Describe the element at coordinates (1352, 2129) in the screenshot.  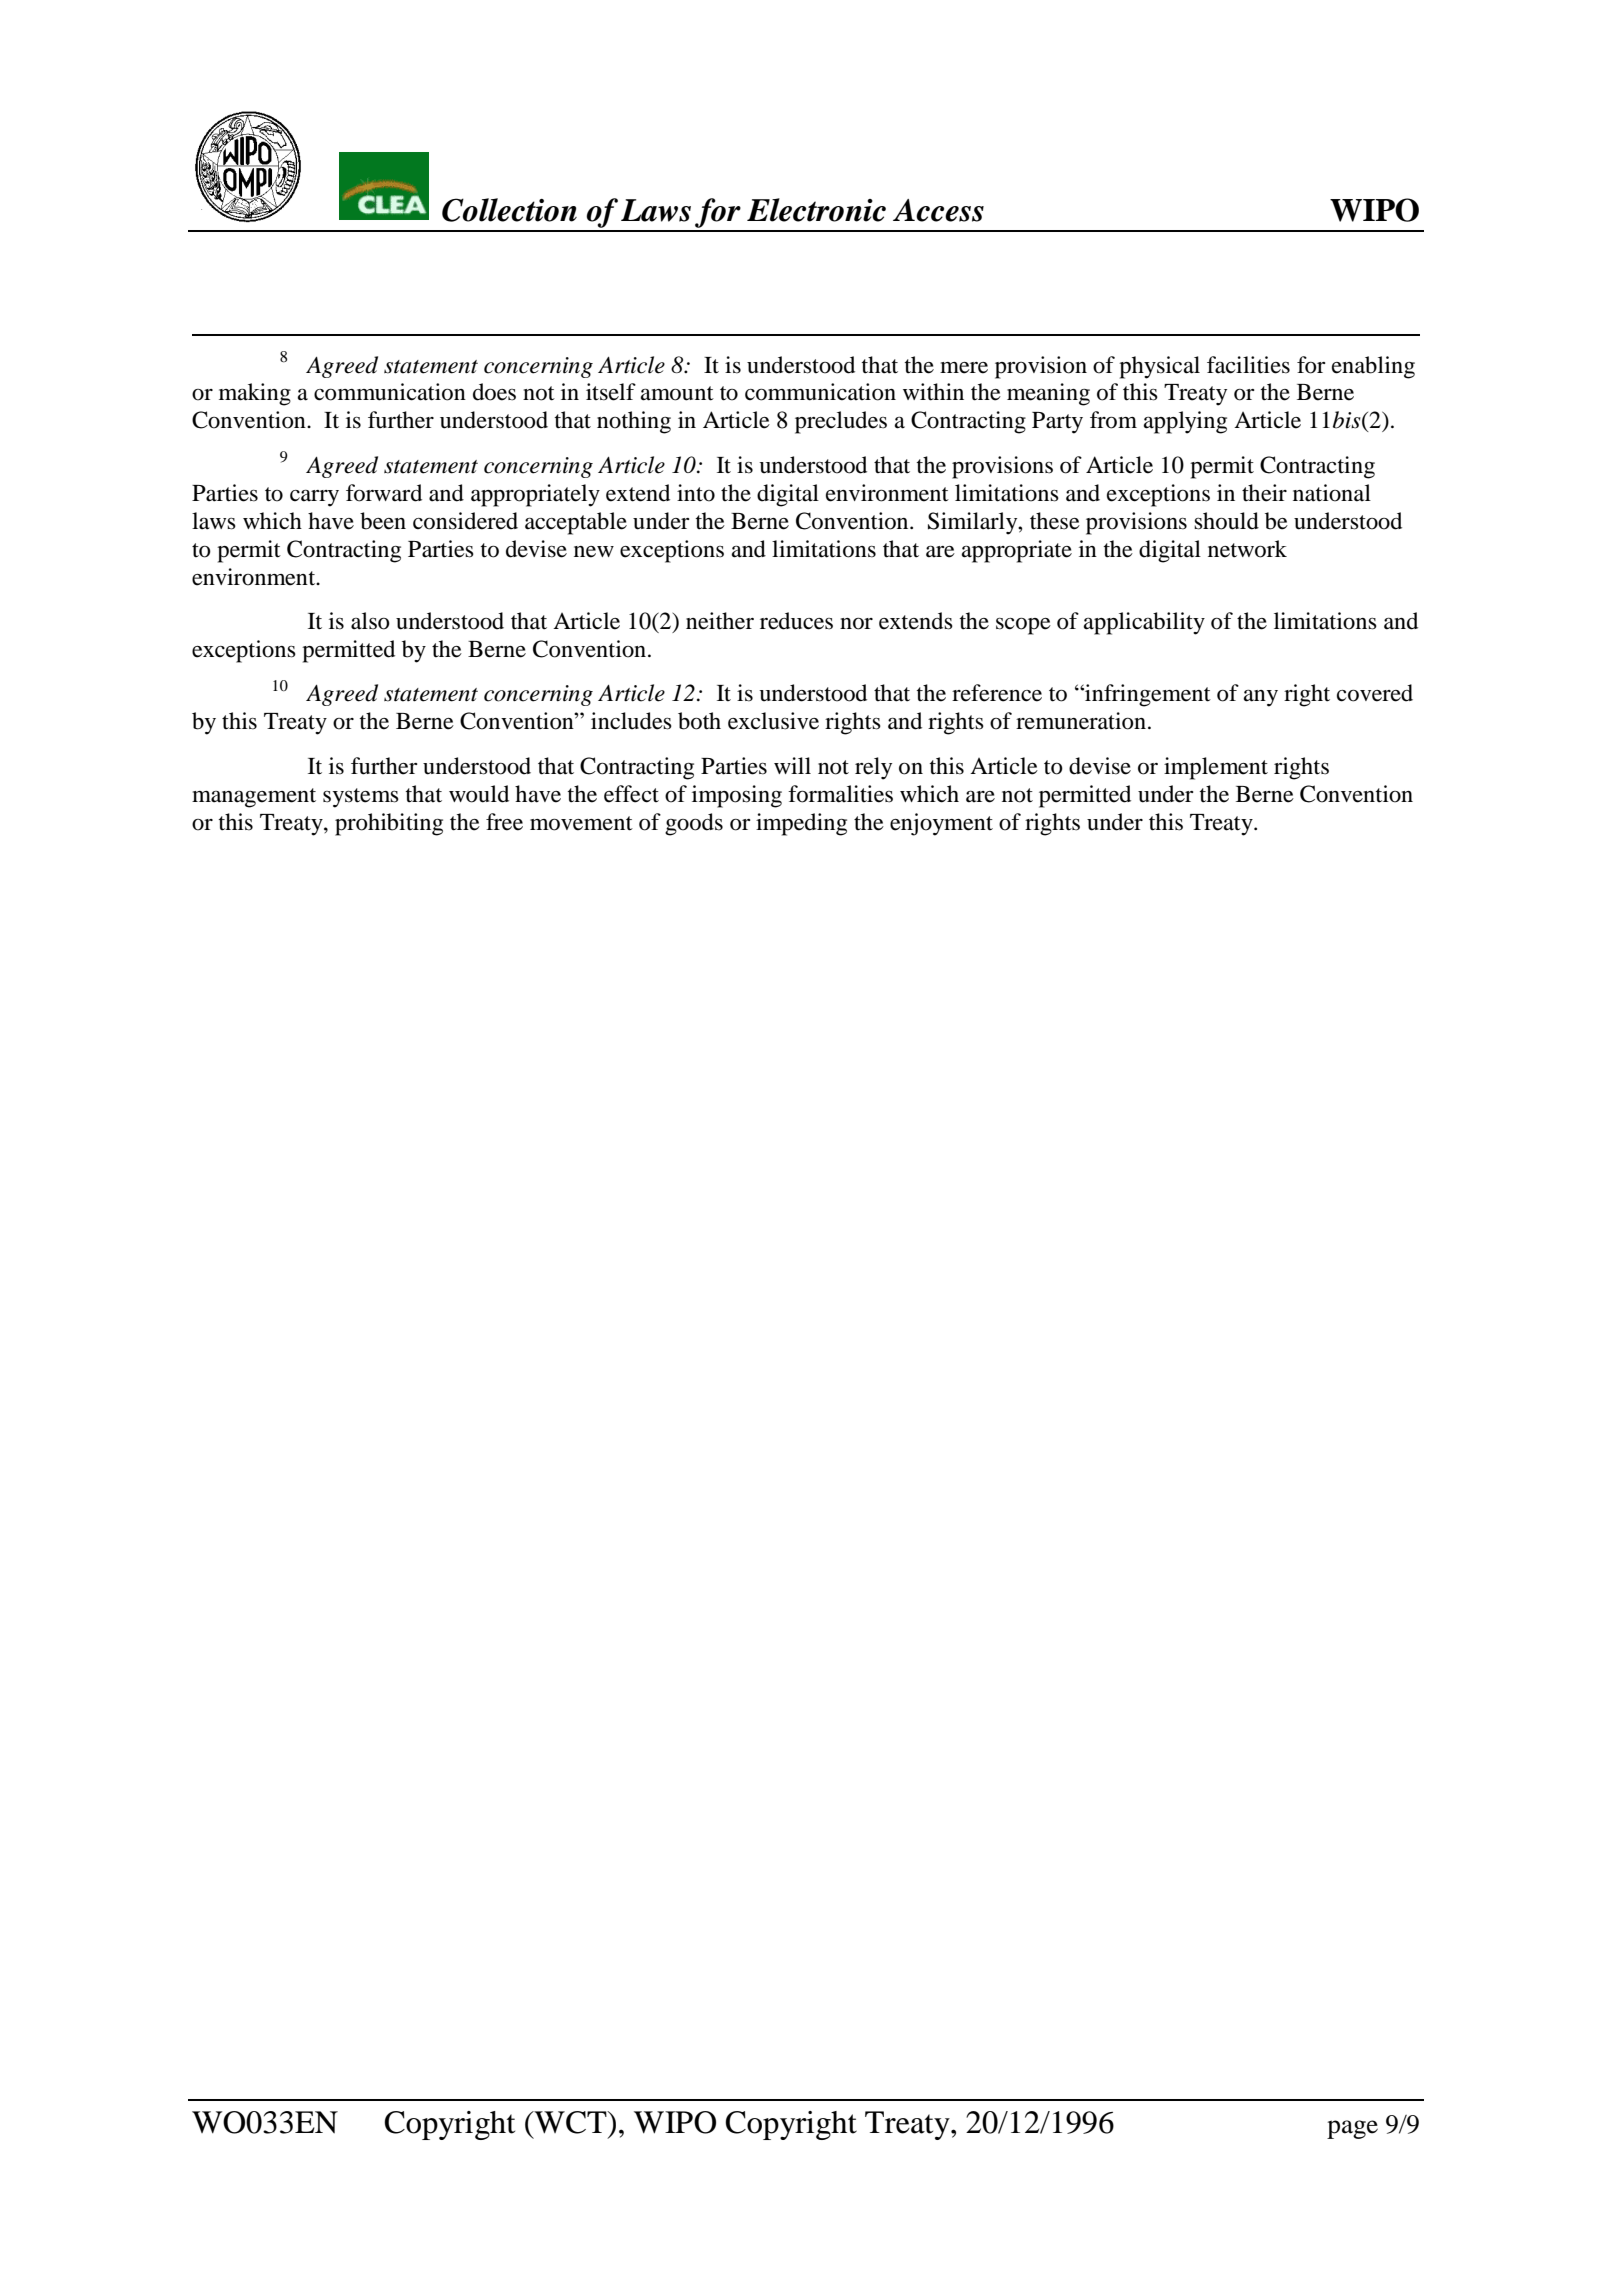
I see `page` at that location.
